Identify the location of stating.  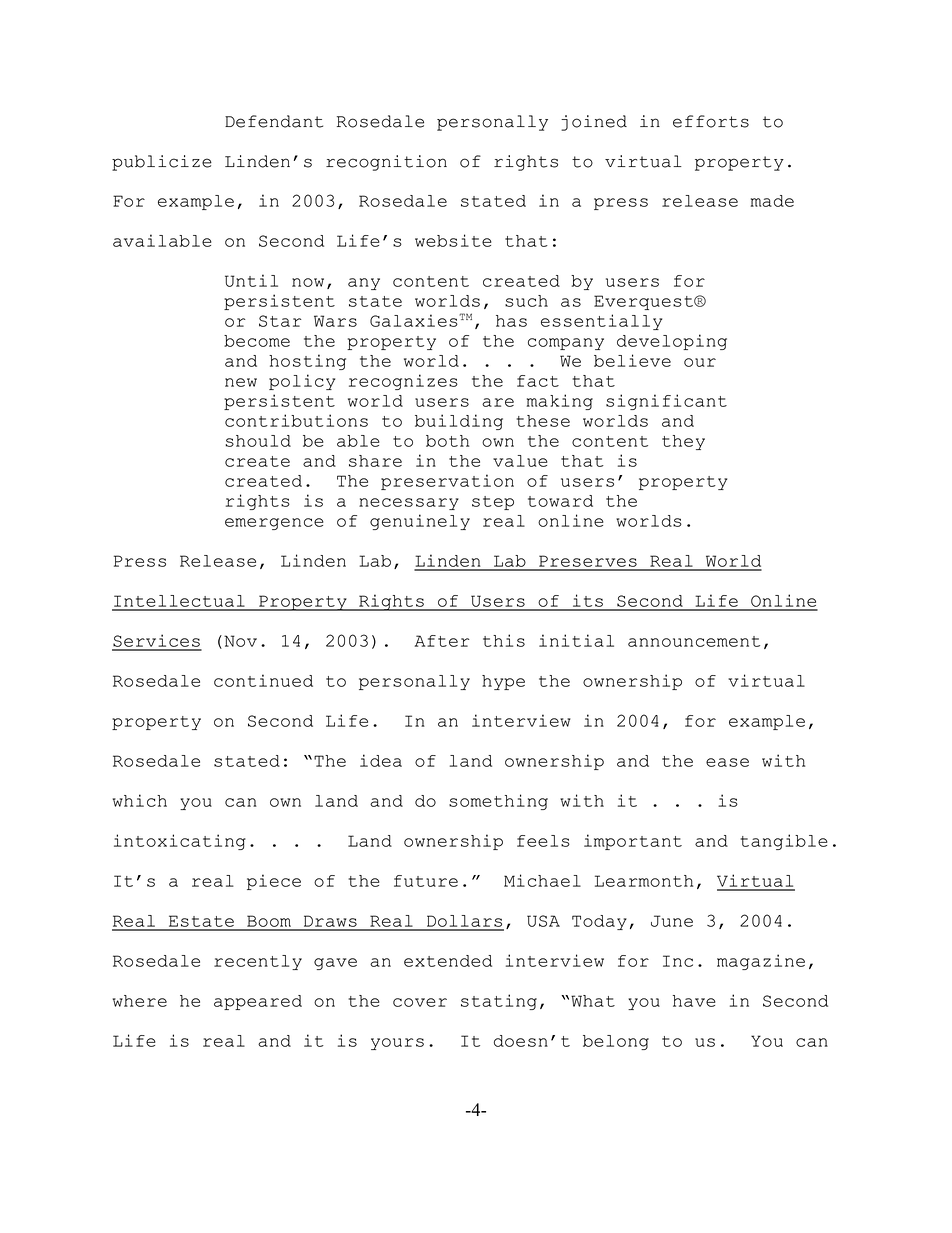
(499, 1002).
